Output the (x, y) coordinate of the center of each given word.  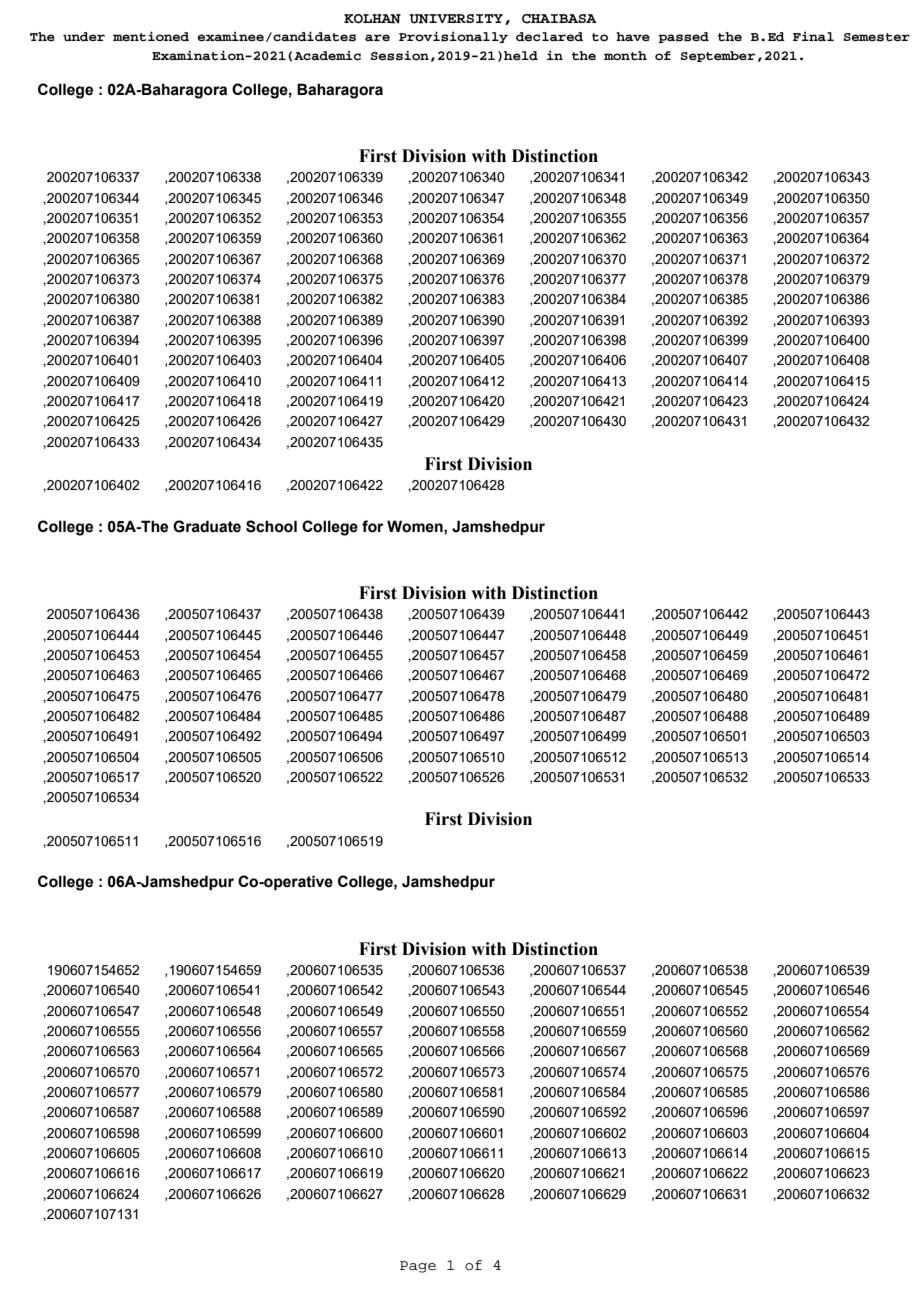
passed (683, 37)
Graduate (207, 526)
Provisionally (453, 37)
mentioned (151, 36)
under (84, 36)
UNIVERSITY (456, 19)
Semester (877, 37)
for (373, 526)
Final (813, 36)
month (625, 55)
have (633, 36)
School (271, 526)
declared (549, 36)
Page (418, 1267)
